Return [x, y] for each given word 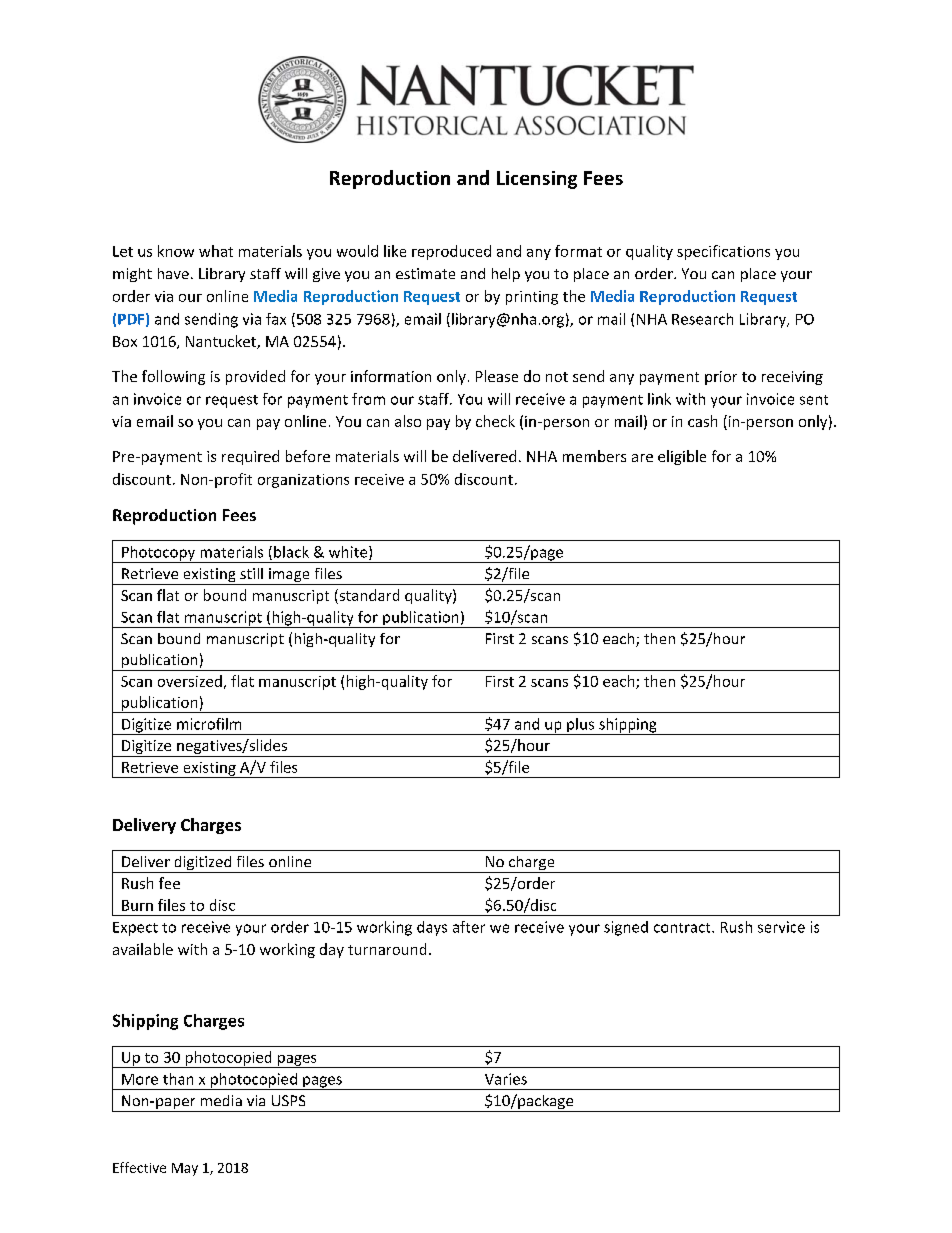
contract [683, 928]
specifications [723, 252]
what [216, 251]
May [185, 1169]
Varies [506, 1079]
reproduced [451, 252]
